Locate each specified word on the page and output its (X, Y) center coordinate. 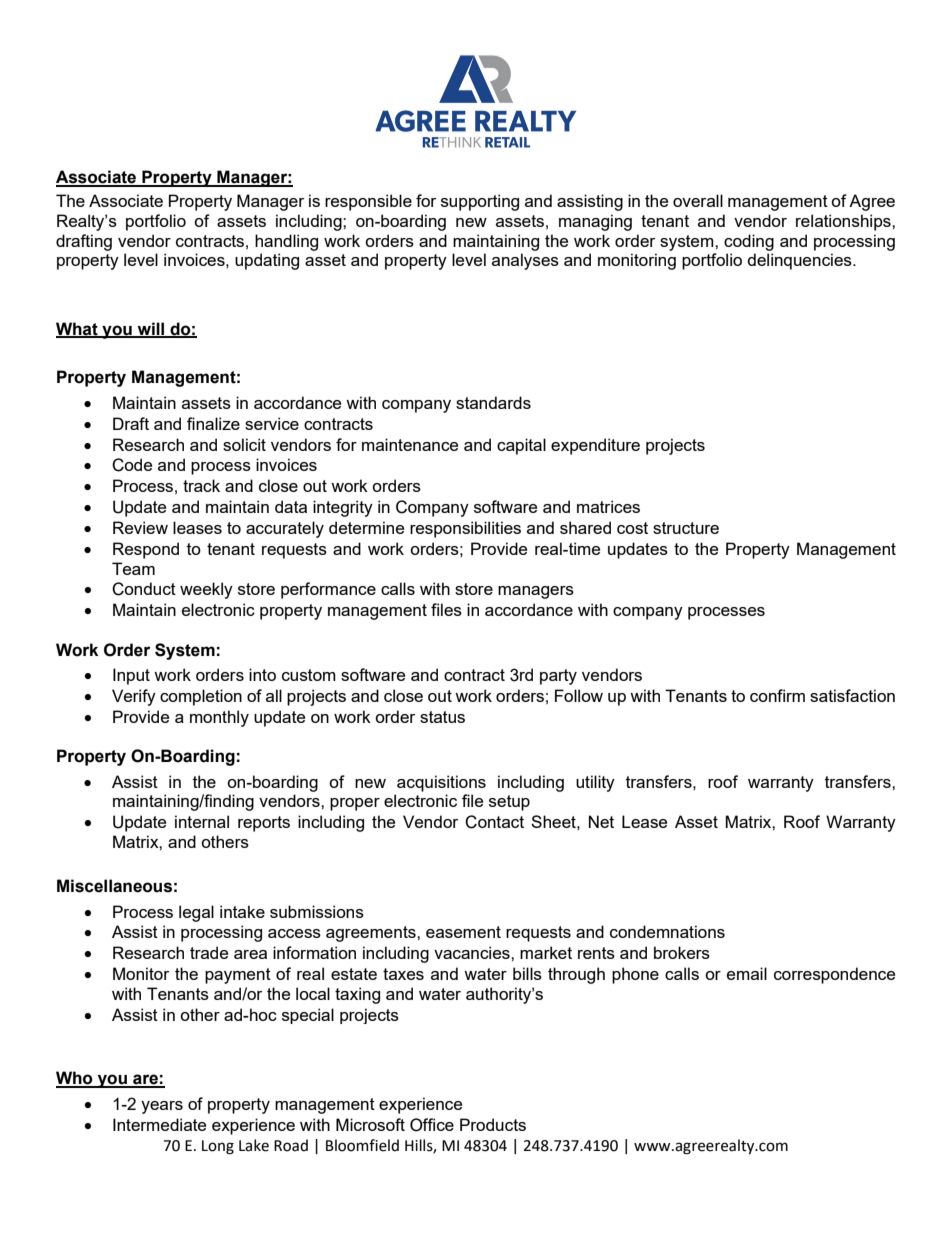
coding (749, 242)
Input (131, 676)
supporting (480, 202)
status (442, 717)
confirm (777, 695)
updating (267, 261)
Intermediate (159, 1124)
